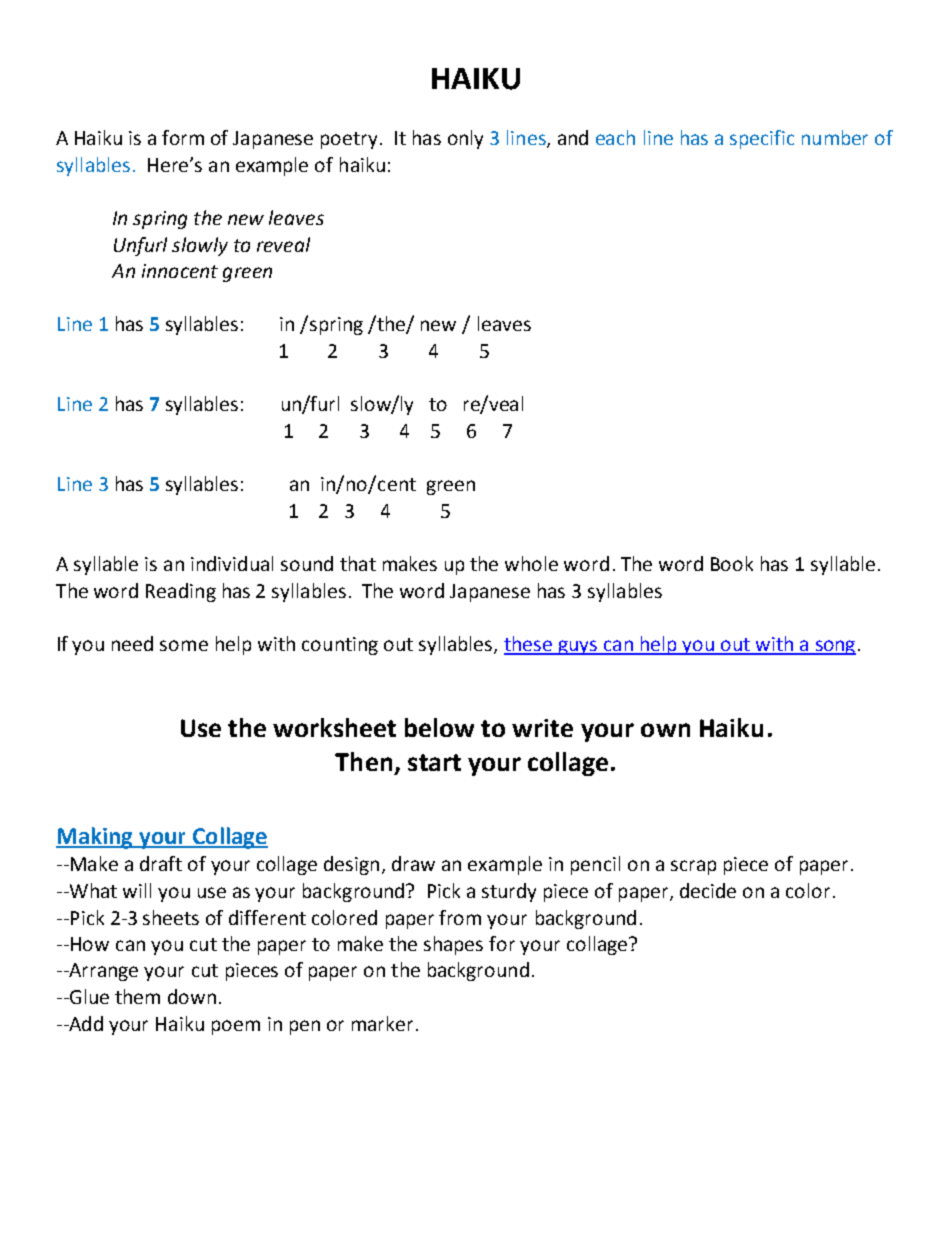  I want to click on only, so click(465, 139).
